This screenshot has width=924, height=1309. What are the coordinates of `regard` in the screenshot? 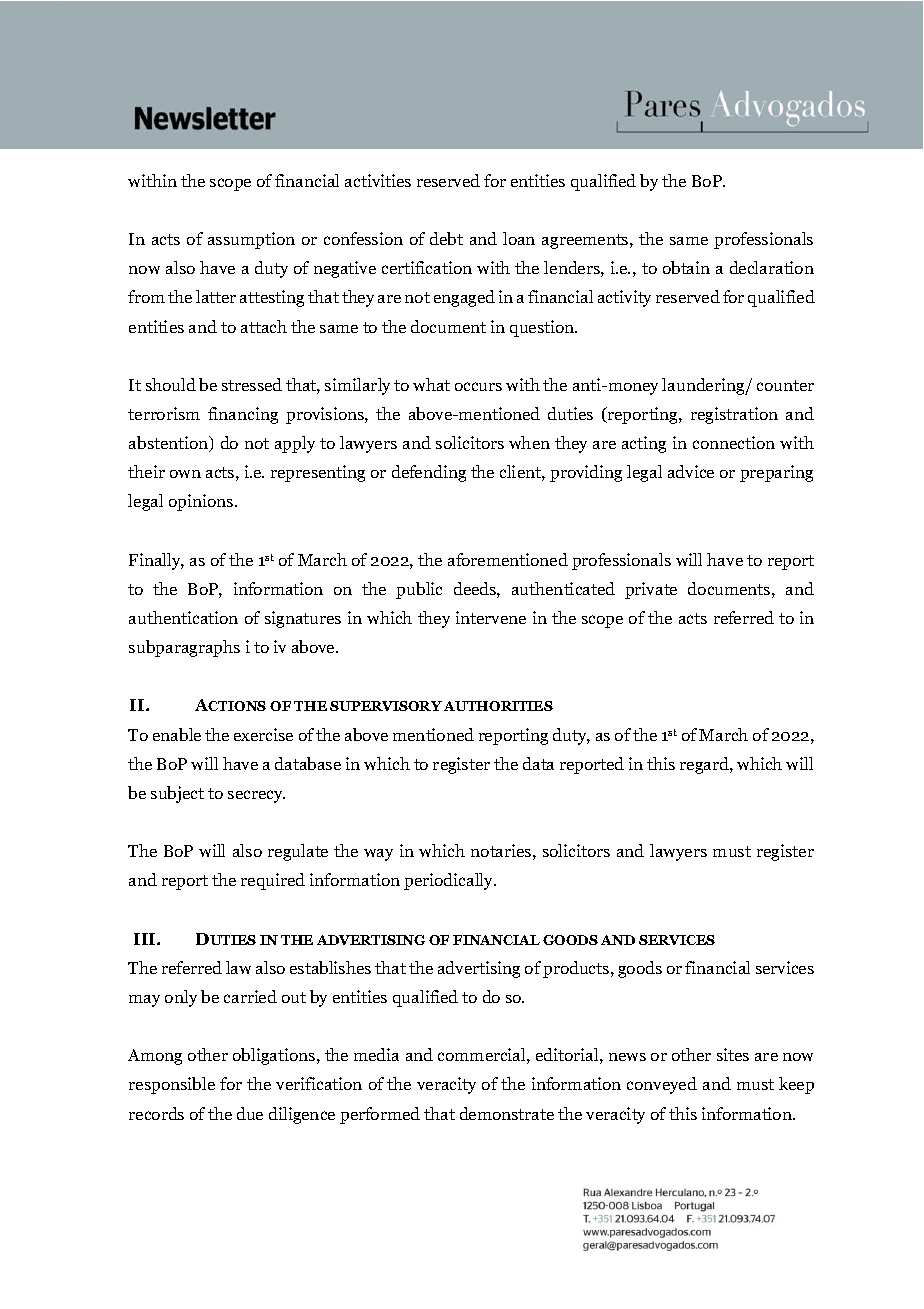 It's located at (705, 765).
